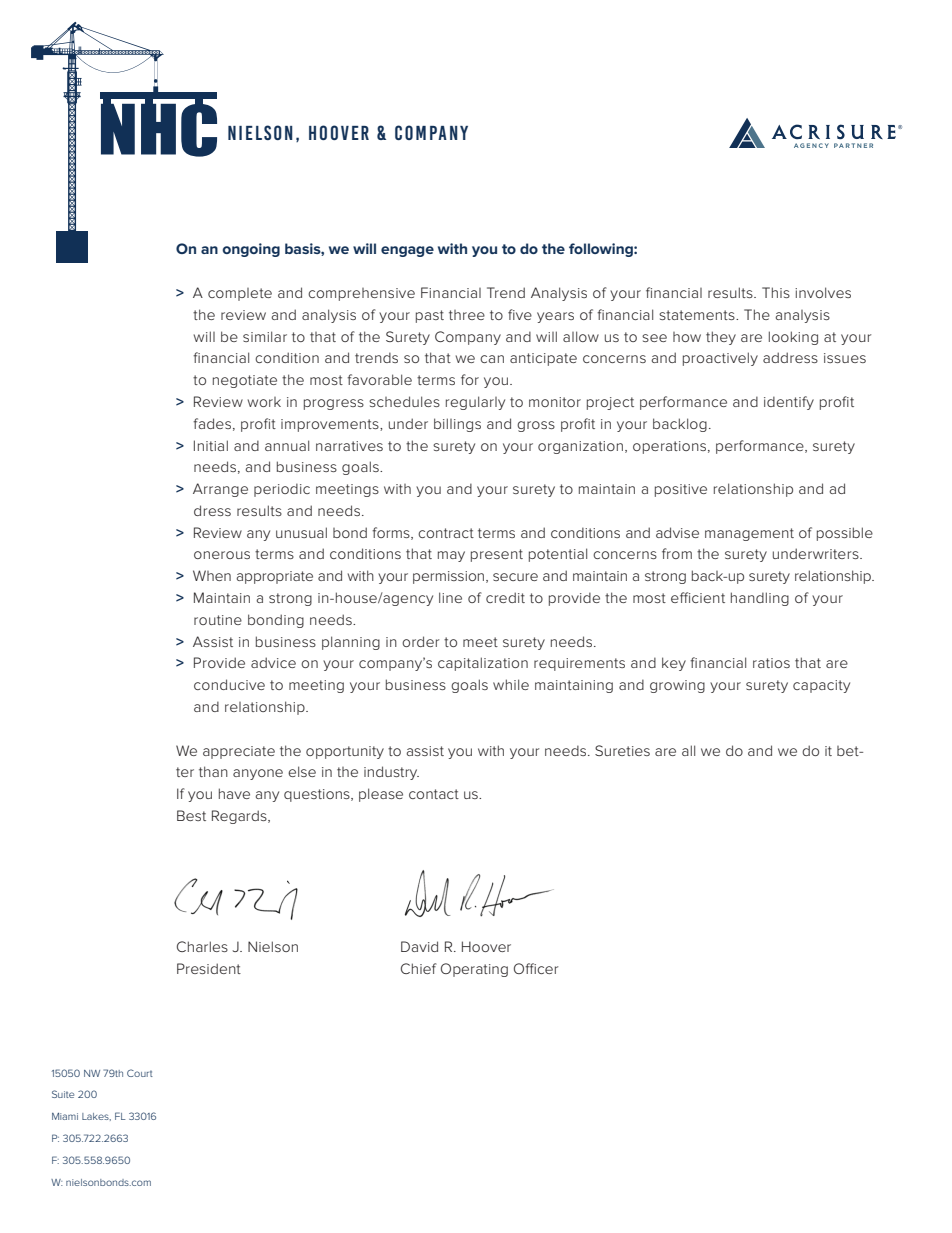 This screenshot has width=952, height=1233. I want to click on Officer, so click(536, 968).
